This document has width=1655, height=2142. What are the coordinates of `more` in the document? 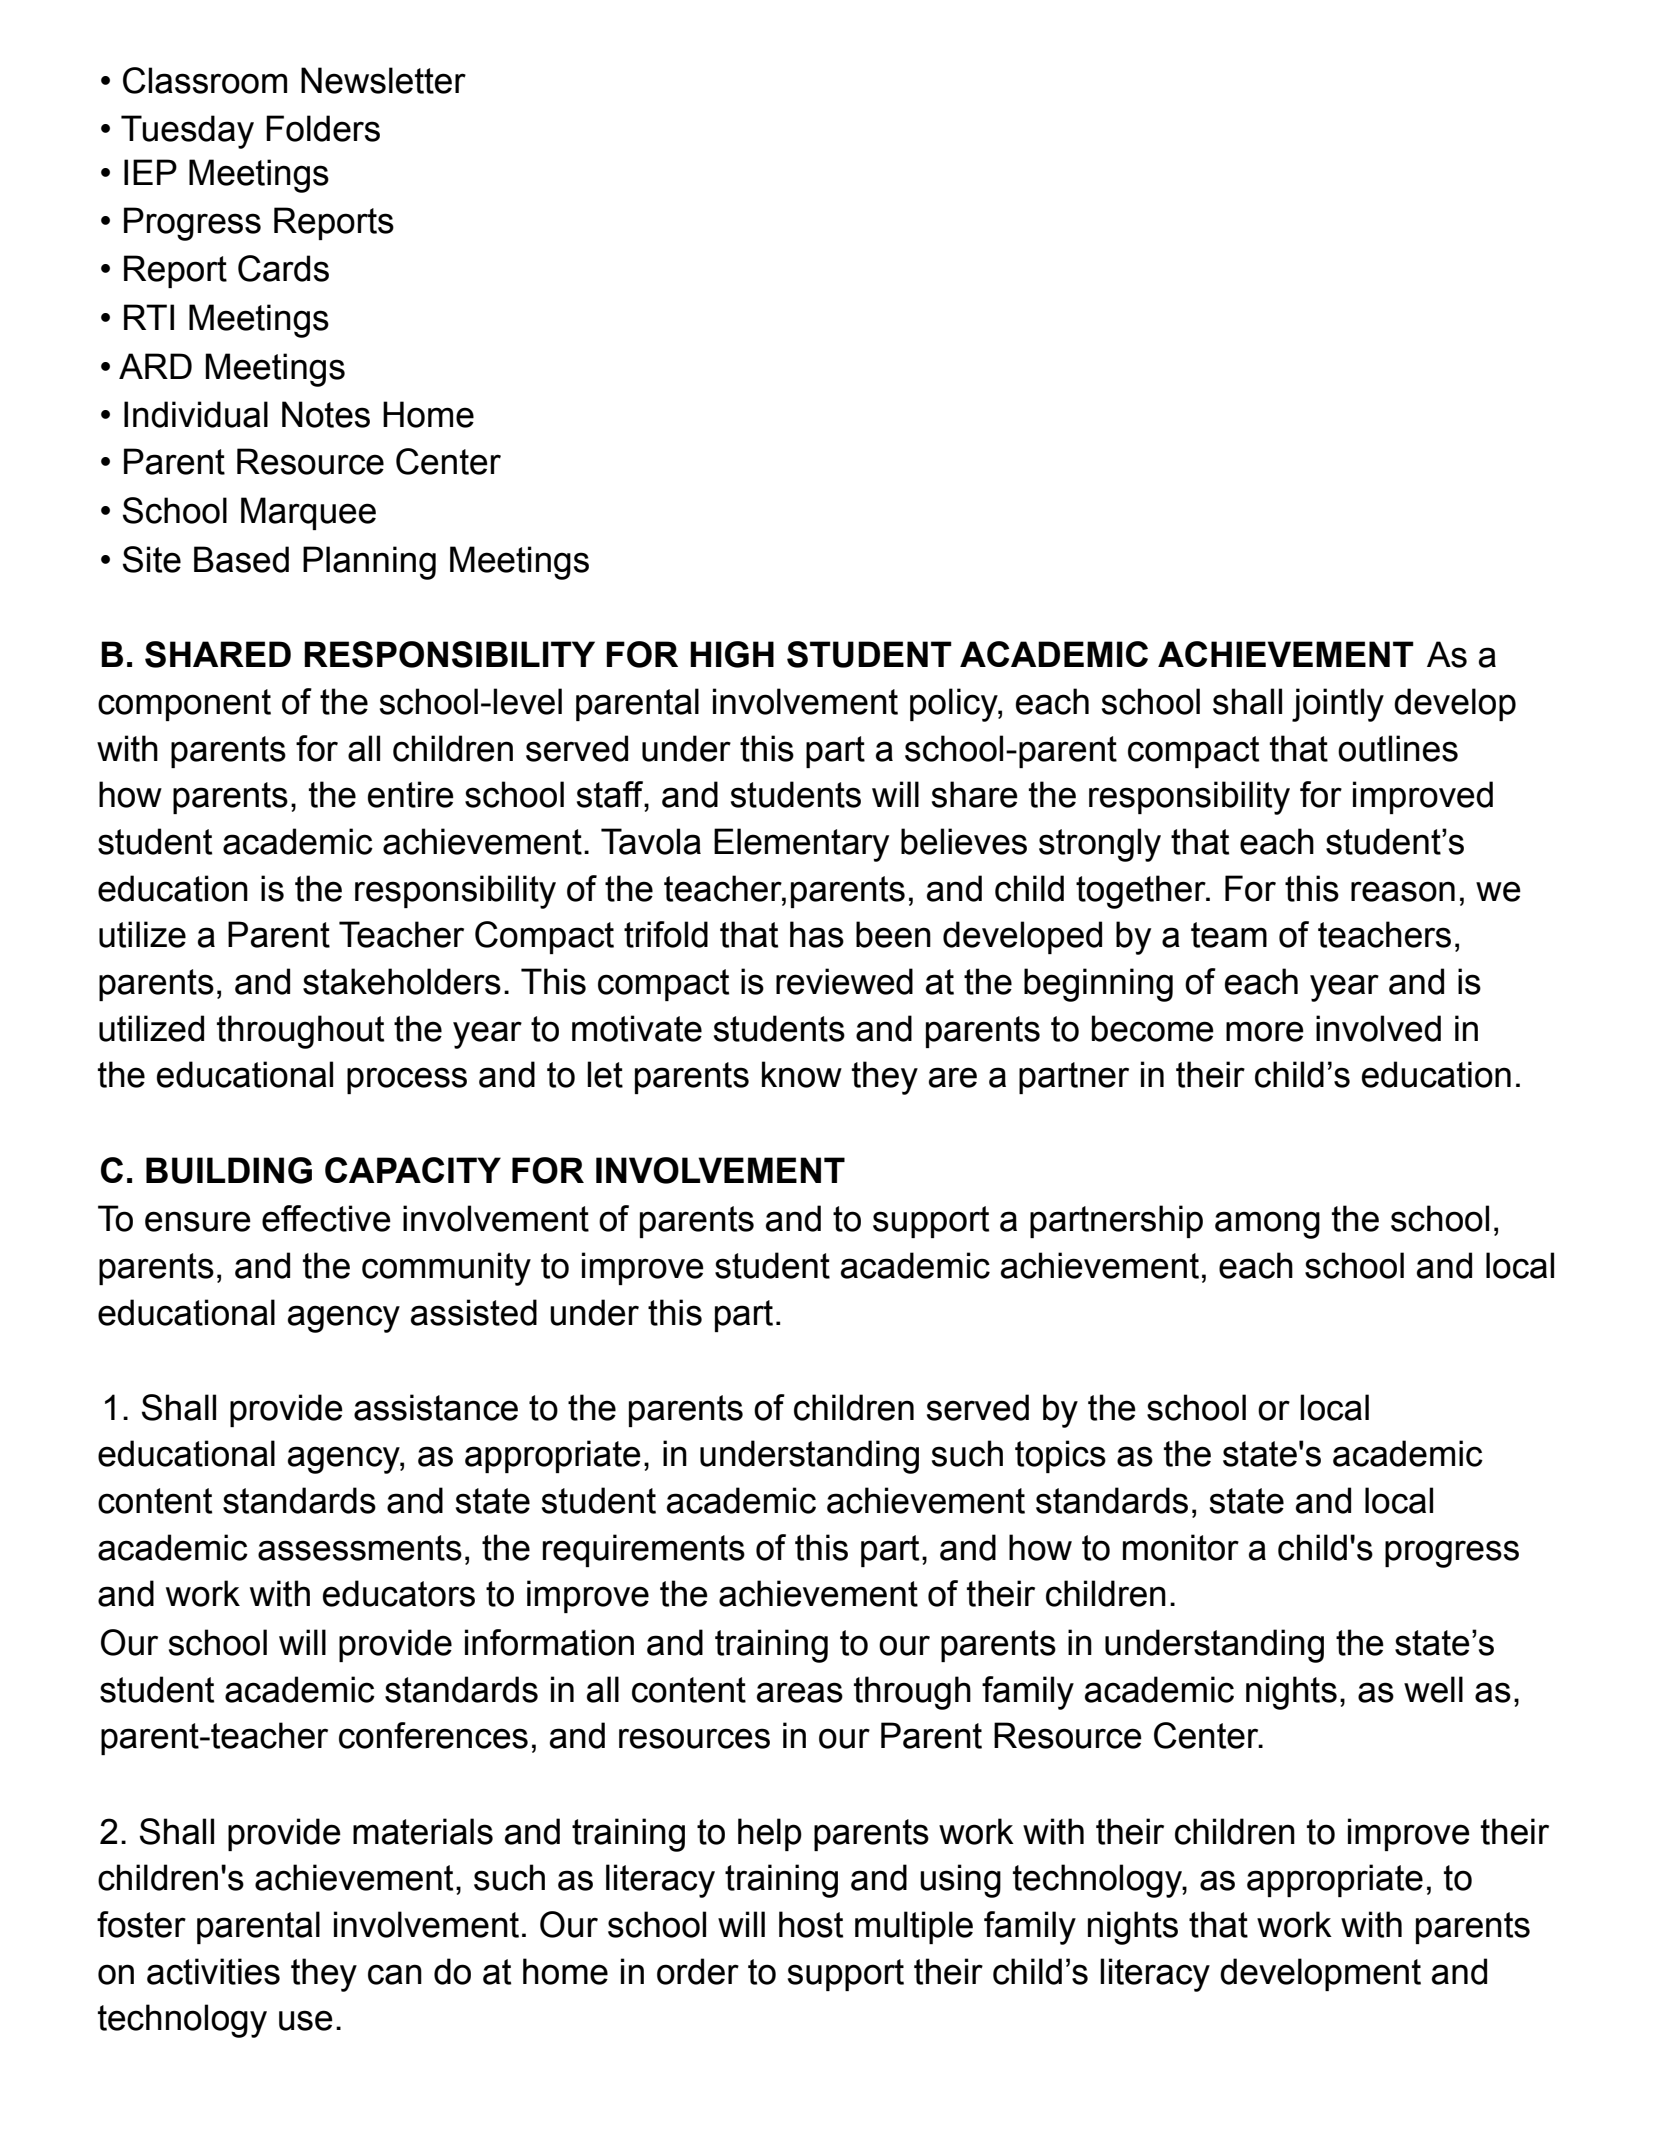 It's located at (1265, 1031).
